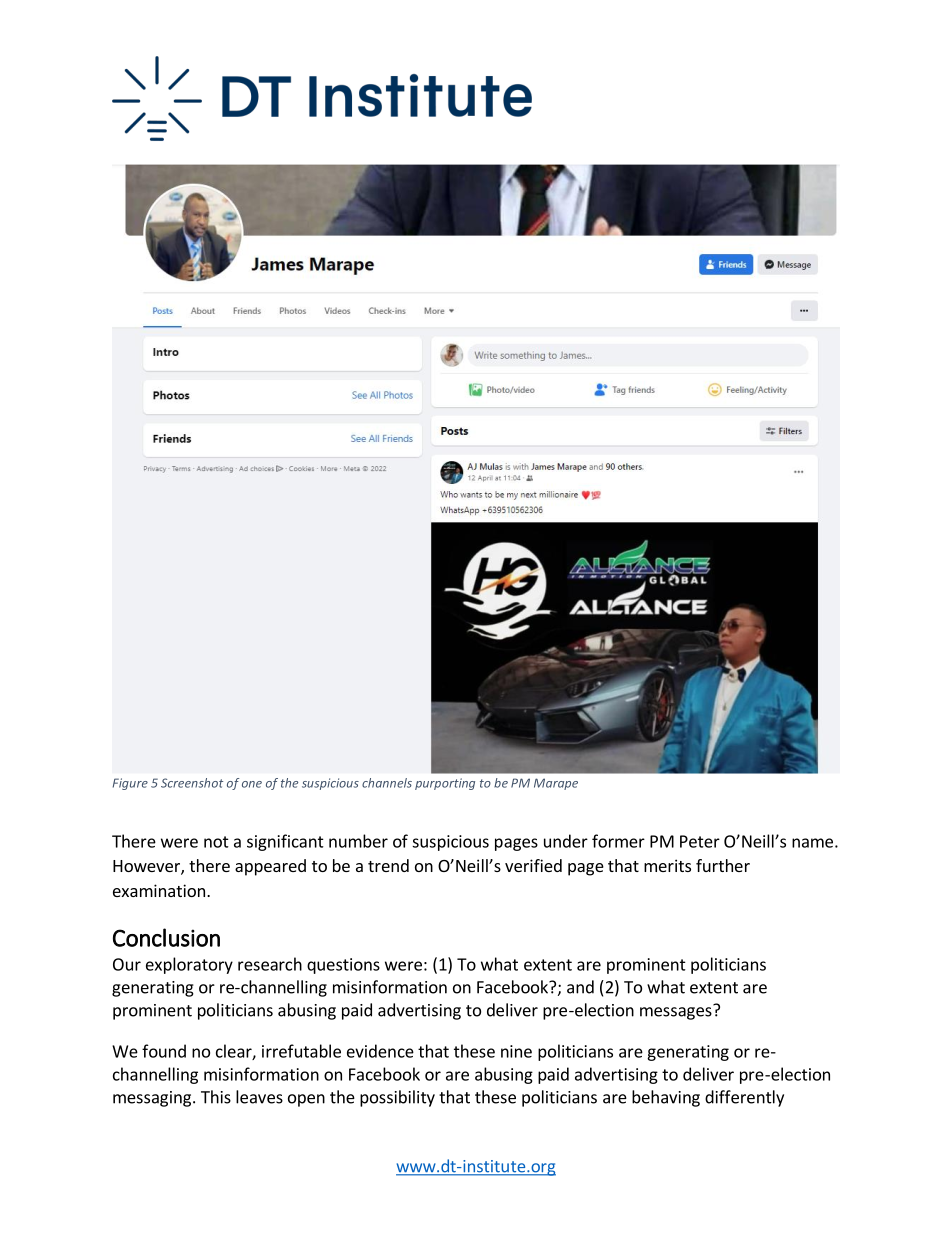 This screenshot has width=952, height=1233. Describe the element at coordinates (343, 966) in the screenshot. I see `questions` at that location.
